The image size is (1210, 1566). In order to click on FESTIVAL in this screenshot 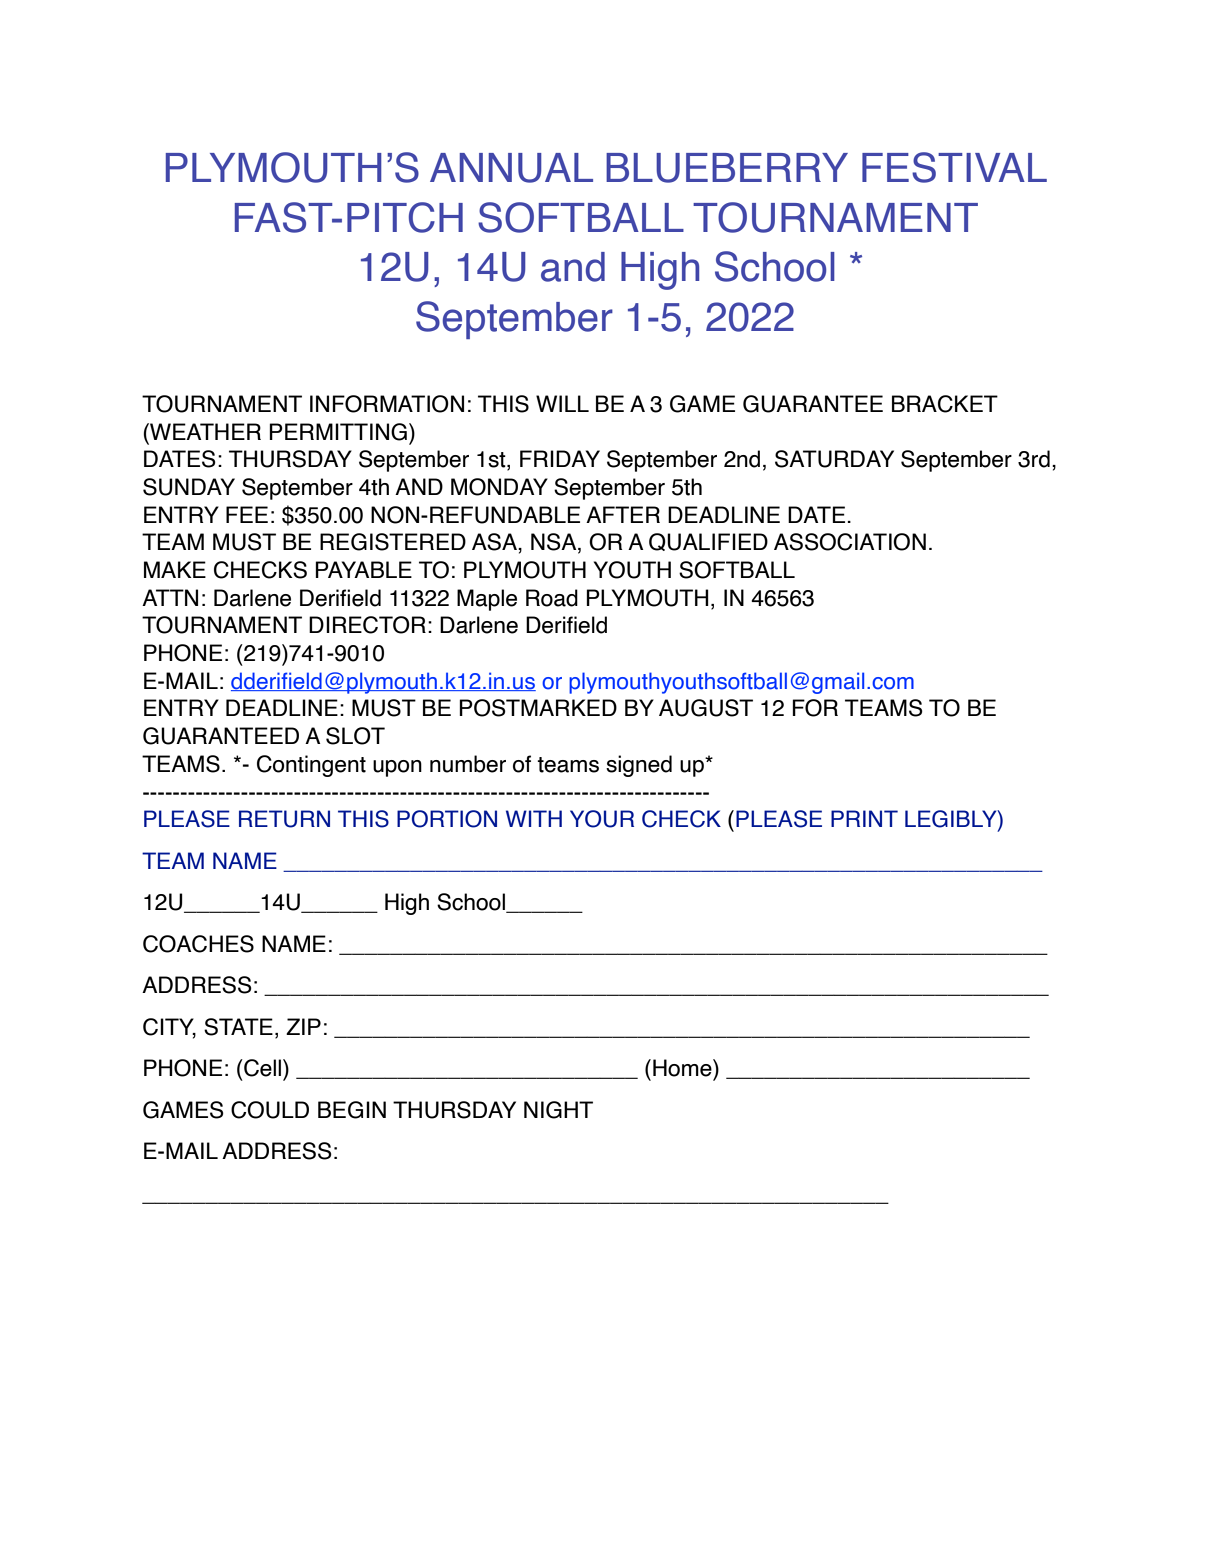, I will do `click(954, 167)`.
